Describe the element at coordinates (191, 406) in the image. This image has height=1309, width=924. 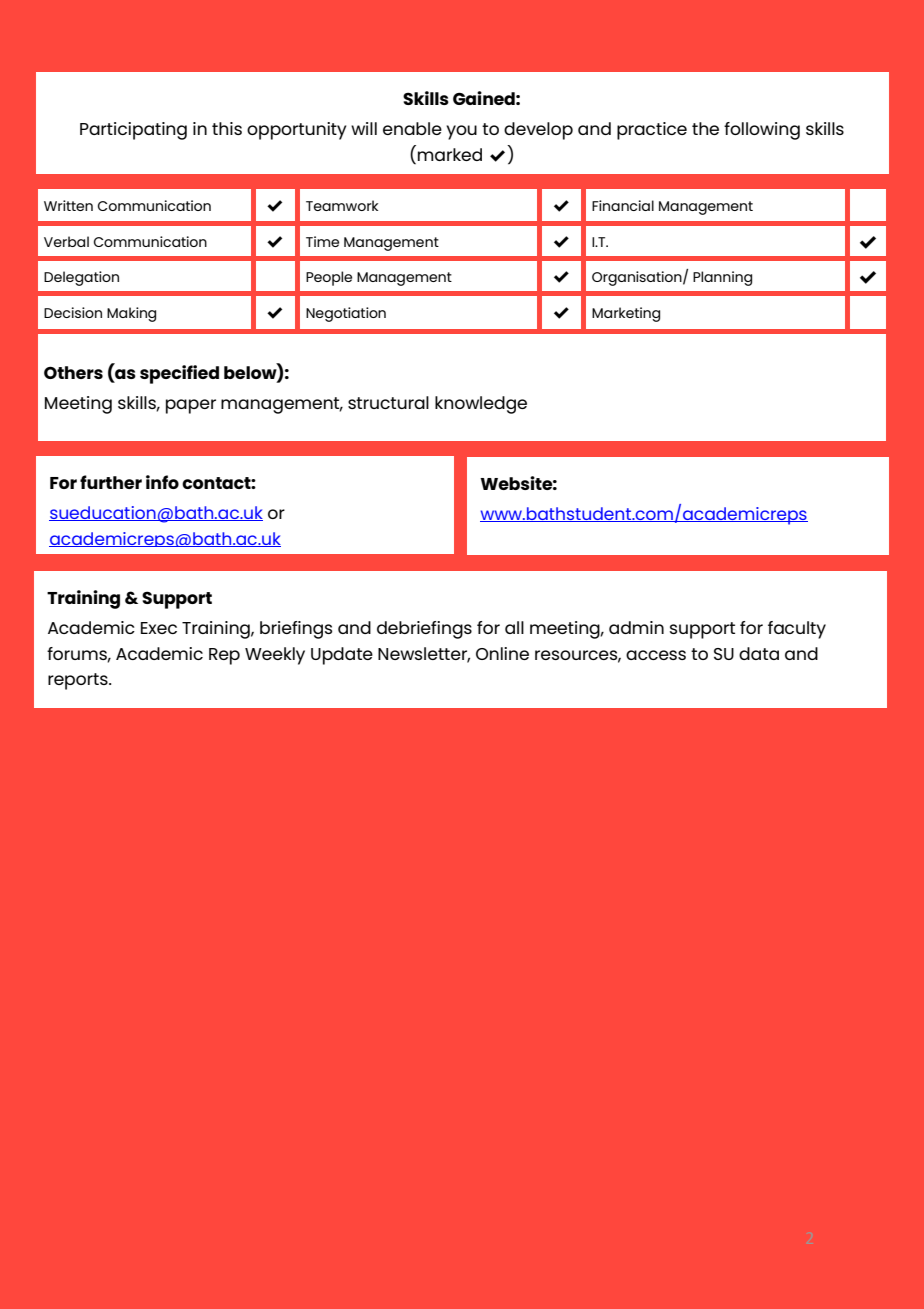
I see `paper` at that location.
